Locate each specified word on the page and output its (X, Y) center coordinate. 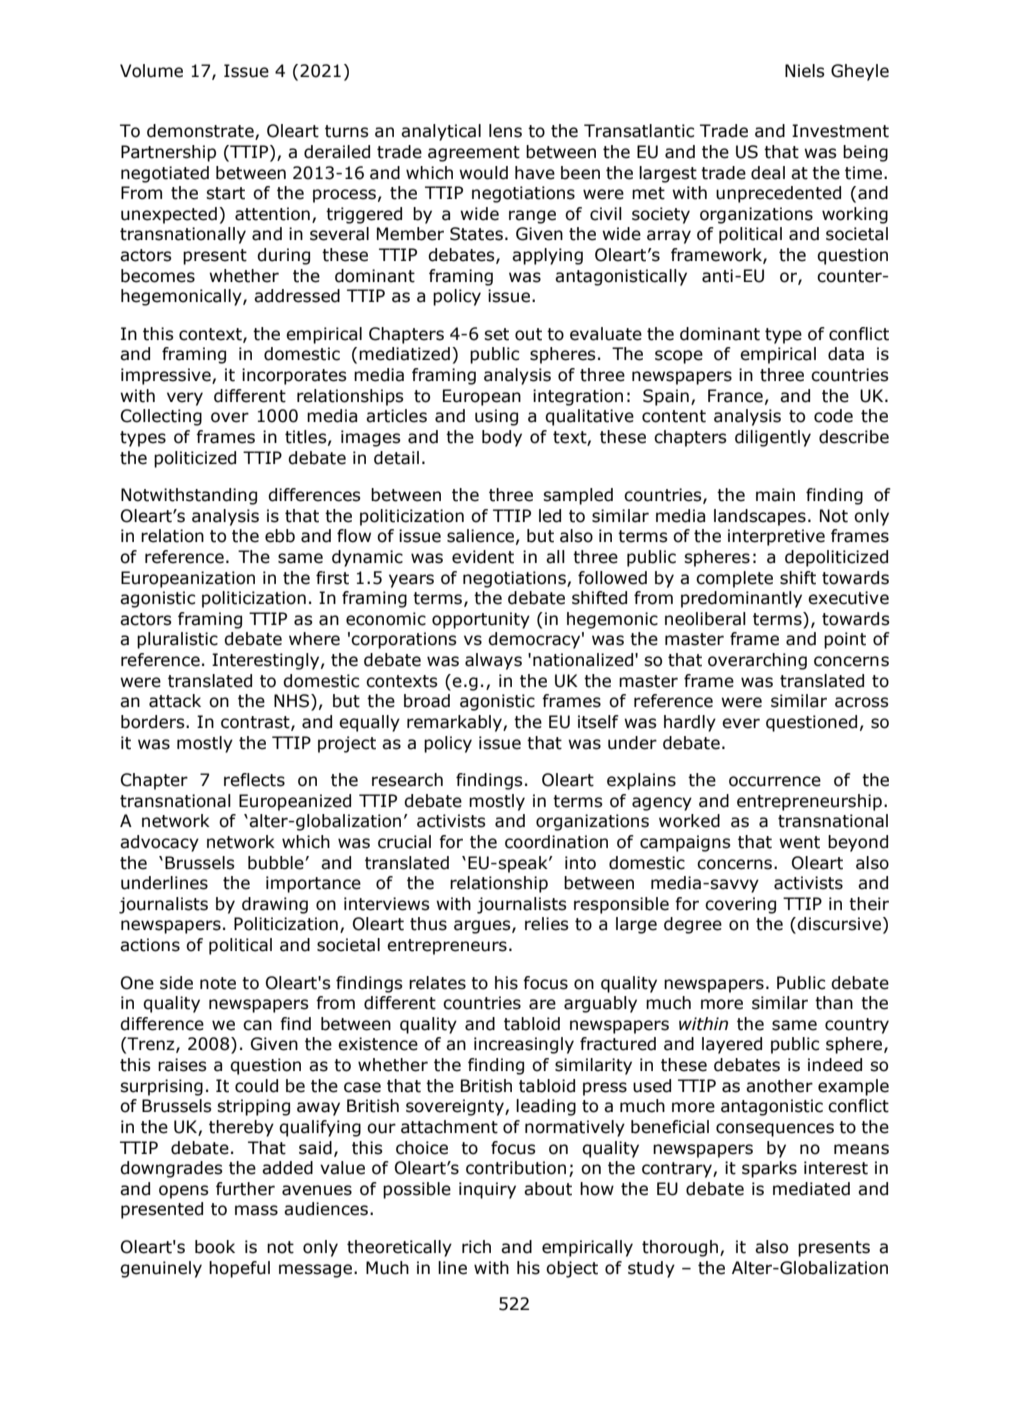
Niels (805, 71)
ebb (280, 536)
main (775, 495)
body (502, 438)
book (215, 1247)
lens (505, 131)
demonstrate (201, 132)
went (799, 842)
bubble (276, 863)
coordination (556, 842)
